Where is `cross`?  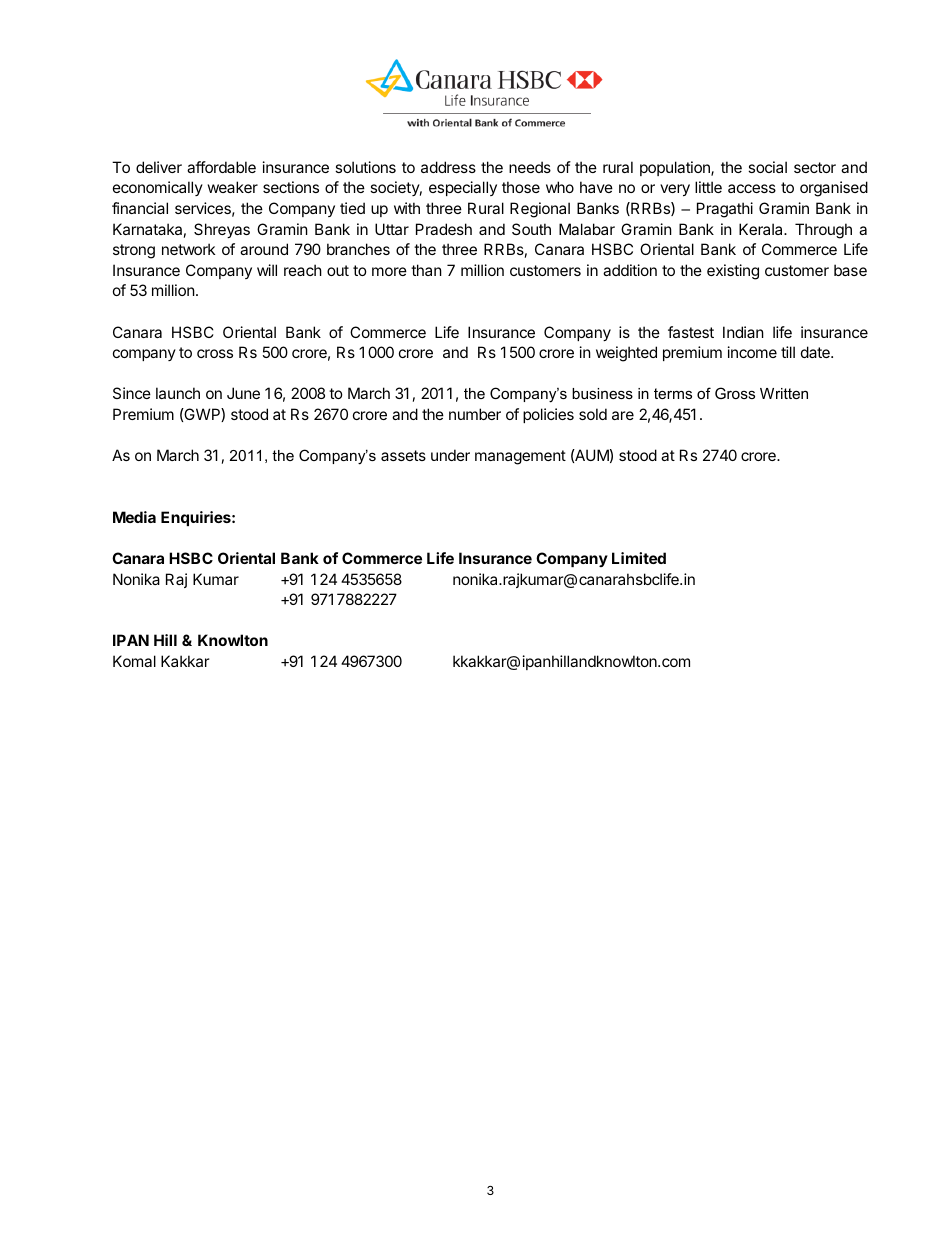 cross is located at coordinates (215, 353).
